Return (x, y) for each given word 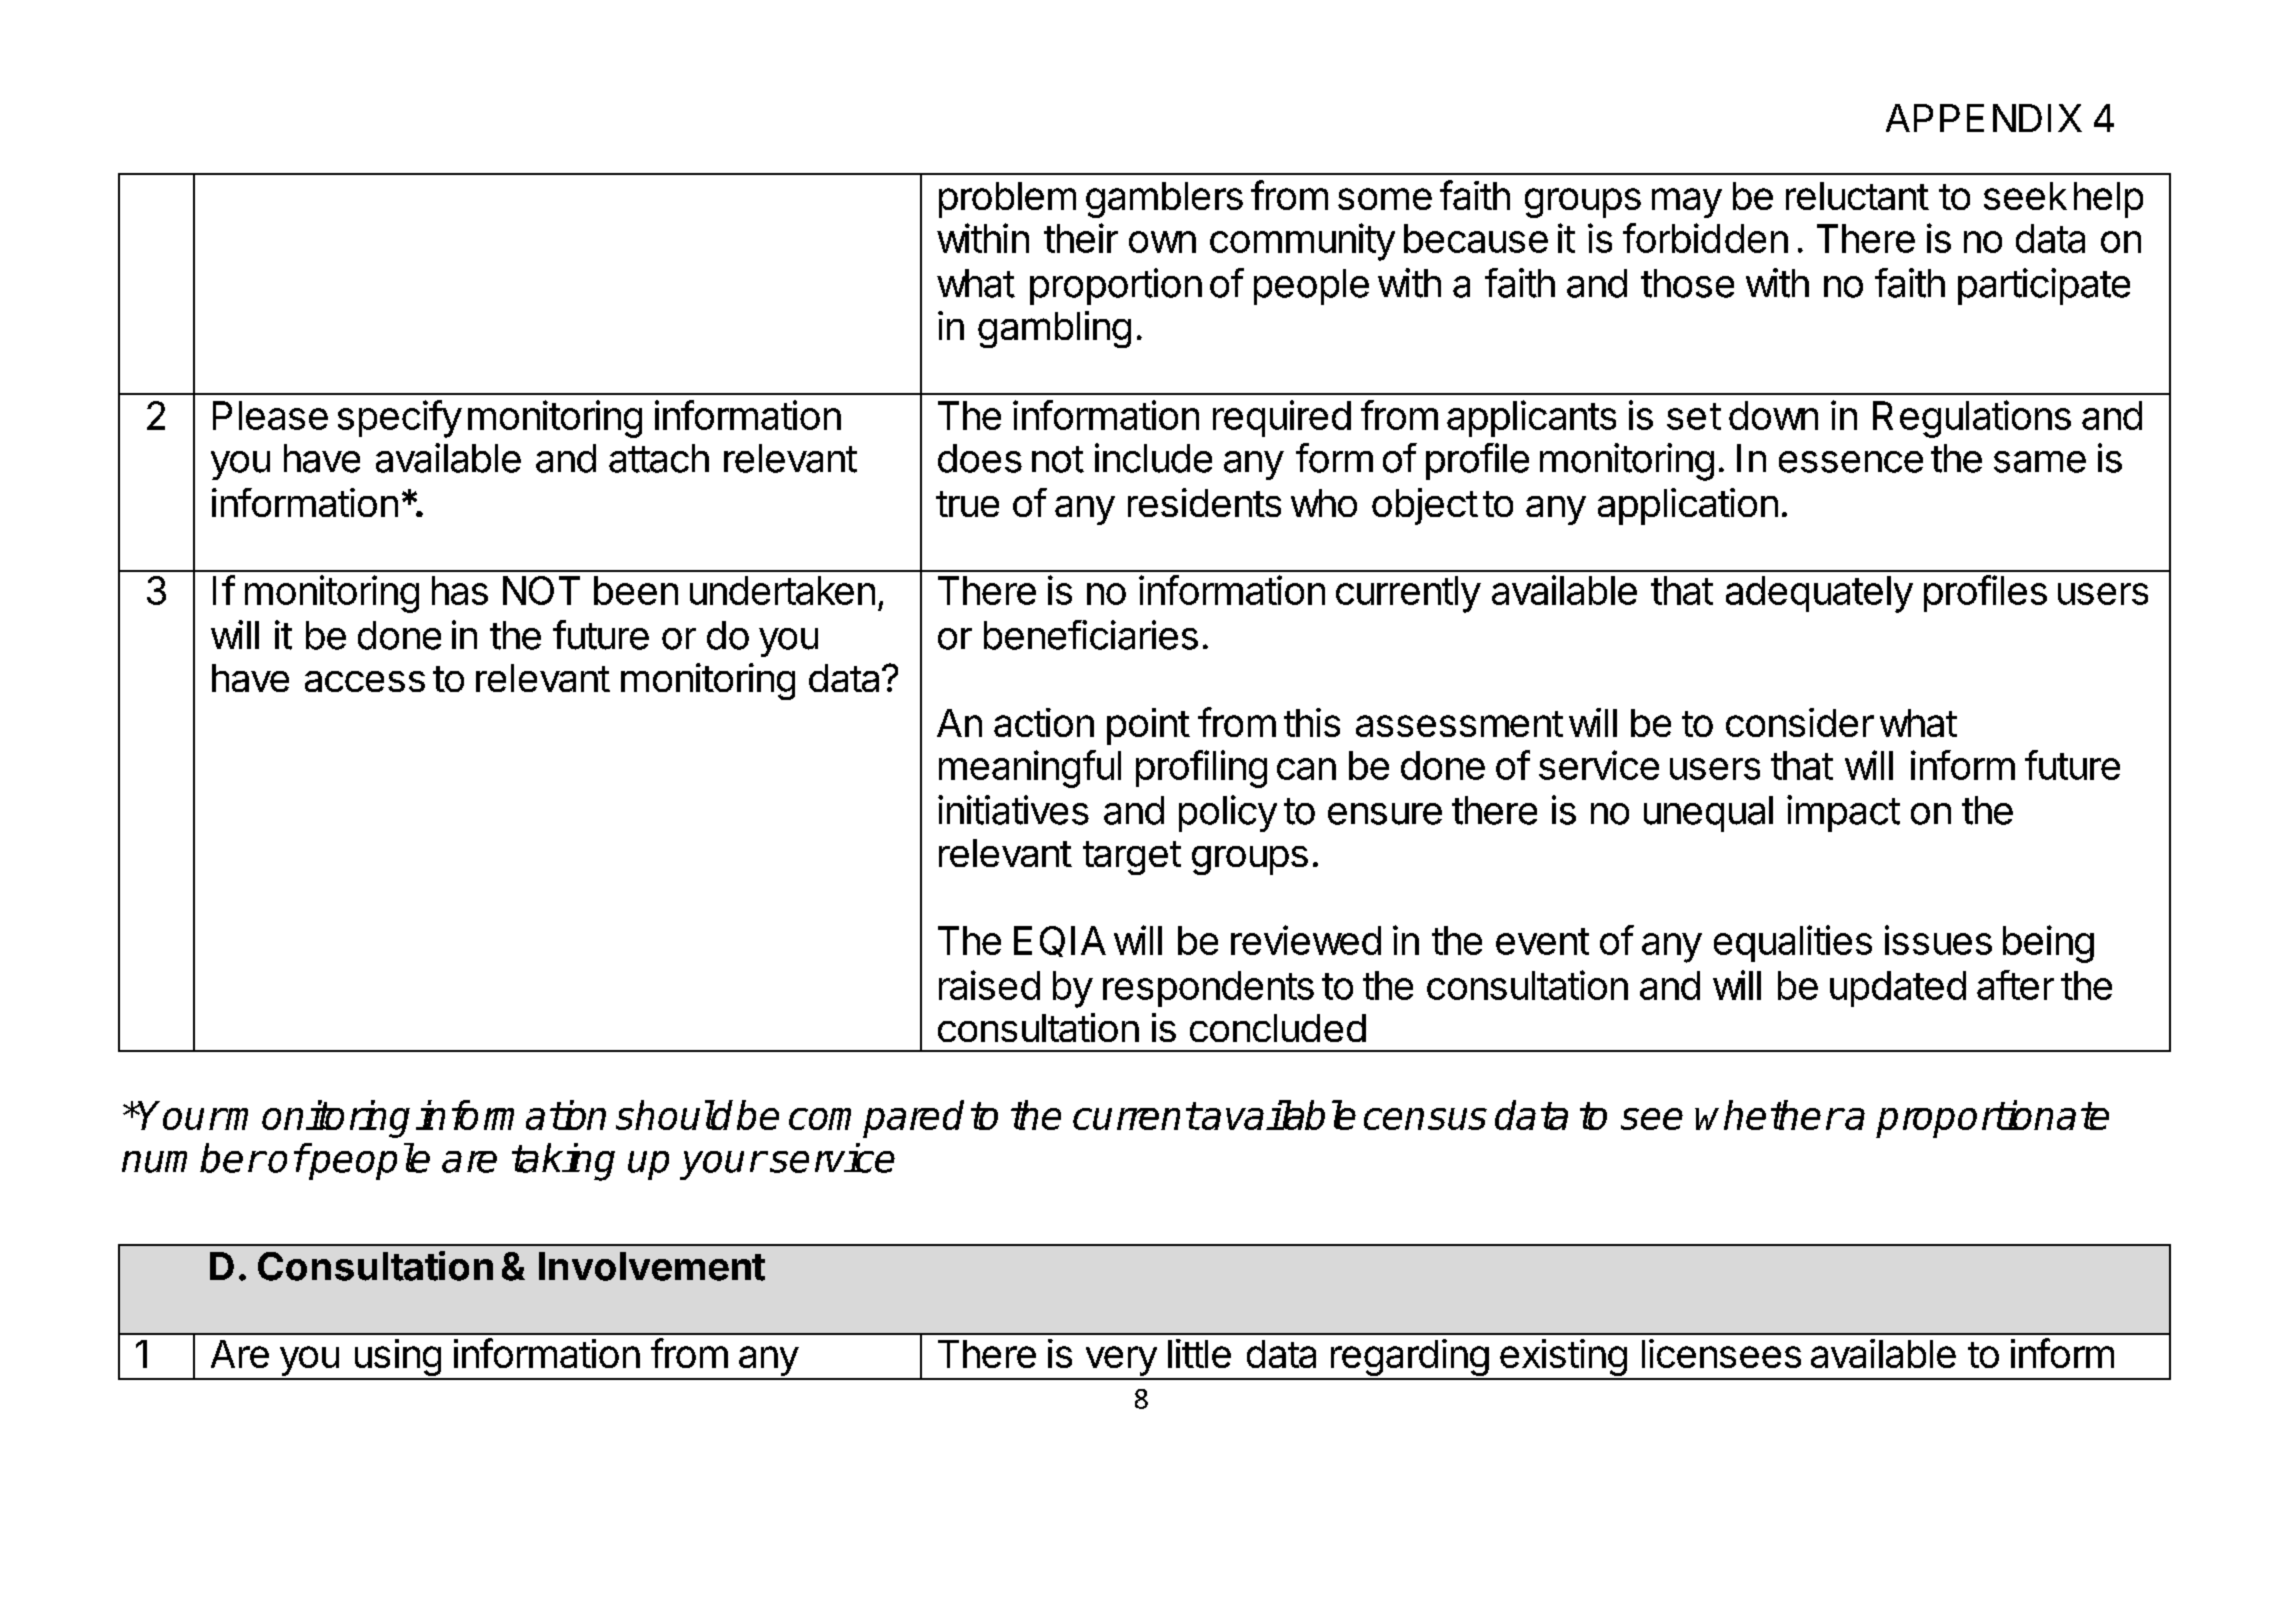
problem (1007, 200)
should (674, 1115)
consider (1800, 722)
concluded (1278, 1028)
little (1199, 1353)
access (365, 681)
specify (400, 419)
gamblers (1164, 200)
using (397, 1359)
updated (1898, 989)
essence (1851, 462)
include (1153, 458)
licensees (1721, 1353)
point (1148, 726)
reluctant (1857, 196)
